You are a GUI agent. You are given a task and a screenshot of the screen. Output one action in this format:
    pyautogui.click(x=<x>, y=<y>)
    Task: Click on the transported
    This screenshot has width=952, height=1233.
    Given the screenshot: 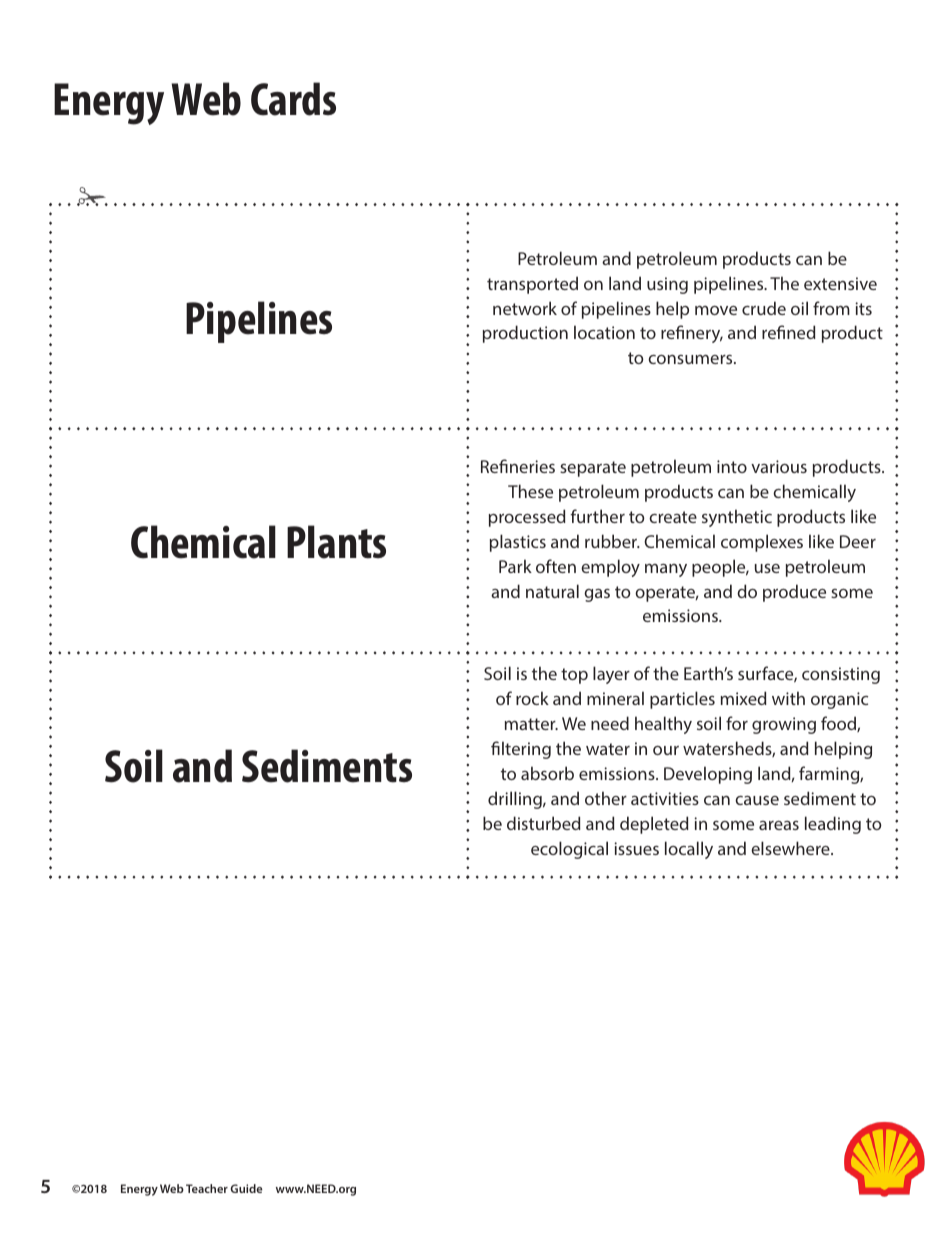 What is the action you would take?
    pyautogui.click(x=532, y=285)
